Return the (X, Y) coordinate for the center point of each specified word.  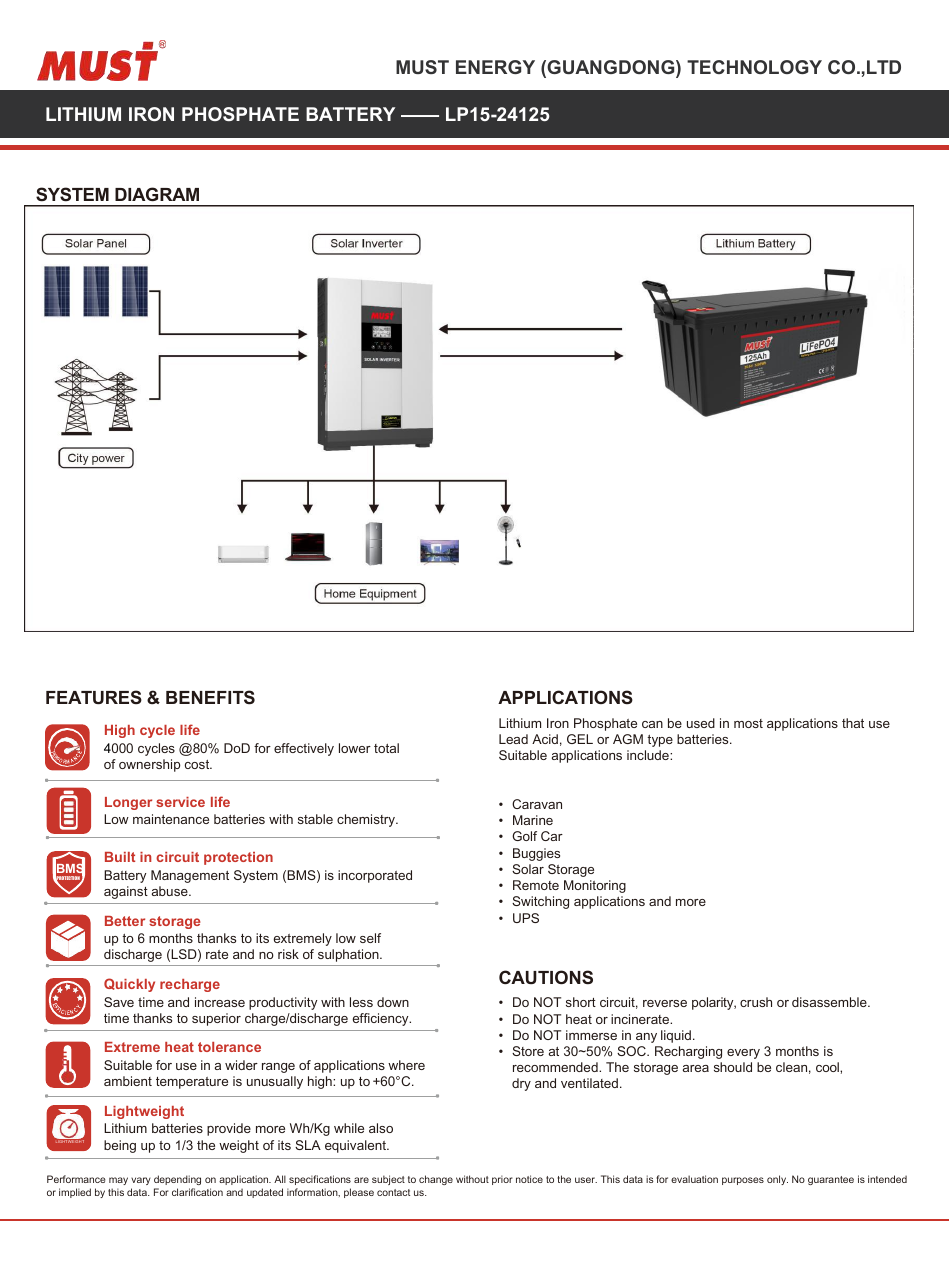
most (748, 723)
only (777, 1180)
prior (502, 1180)
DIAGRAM (157, 194)
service (180, 802)
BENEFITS (210, 697)
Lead (513, 739)
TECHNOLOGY (754, 67)
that (853, 723)
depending (177, 1182)
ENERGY (495, 67)
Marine (533, 820)
